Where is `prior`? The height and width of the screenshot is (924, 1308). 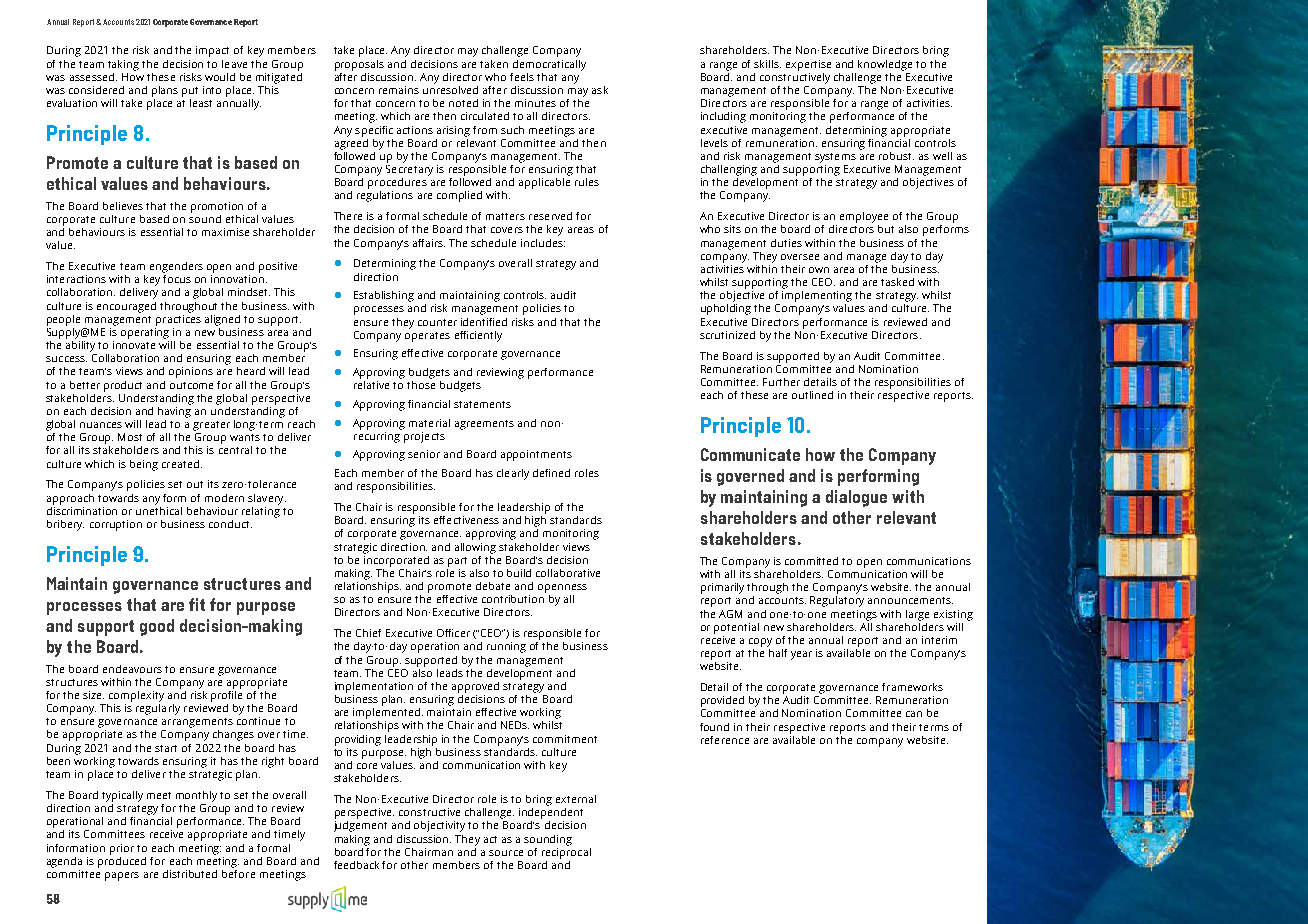 prior is located at coordinates (122, 849).
